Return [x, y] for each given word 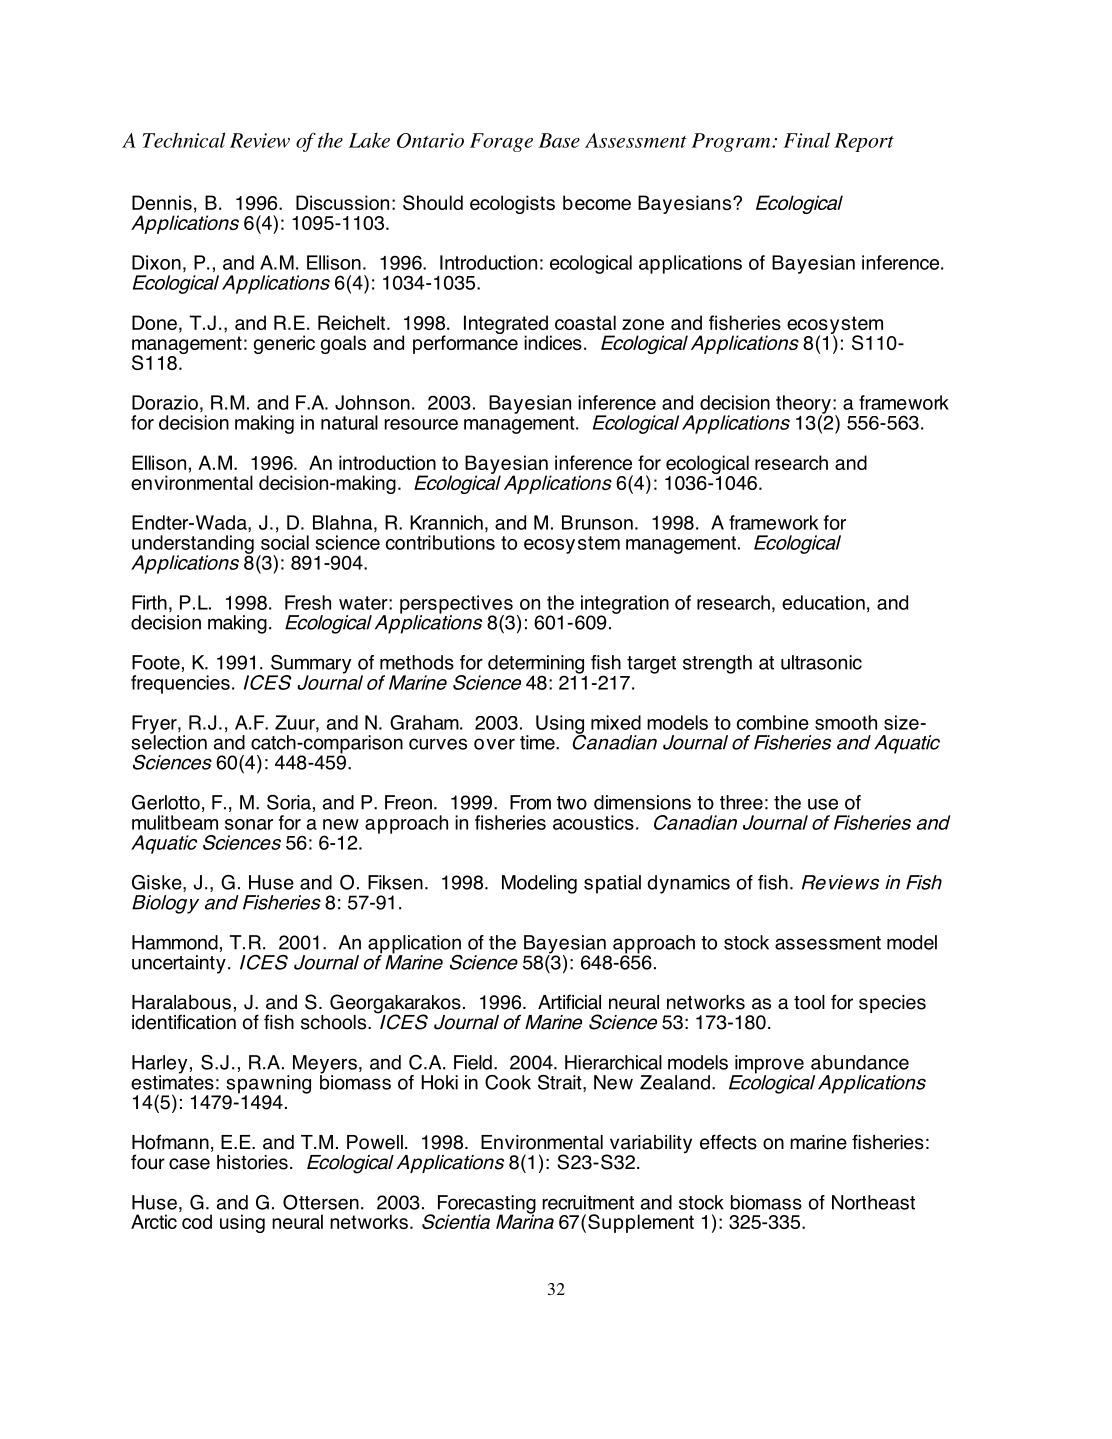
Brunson [597, 522]
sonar [249, 824]
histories [252, 1162]
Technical [184, 140]
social [285, 542]
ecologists [512, 204]
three [741, 802]
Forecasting [487, 1205]
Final [806, 140]
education [823, 602]
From [530, 802]
